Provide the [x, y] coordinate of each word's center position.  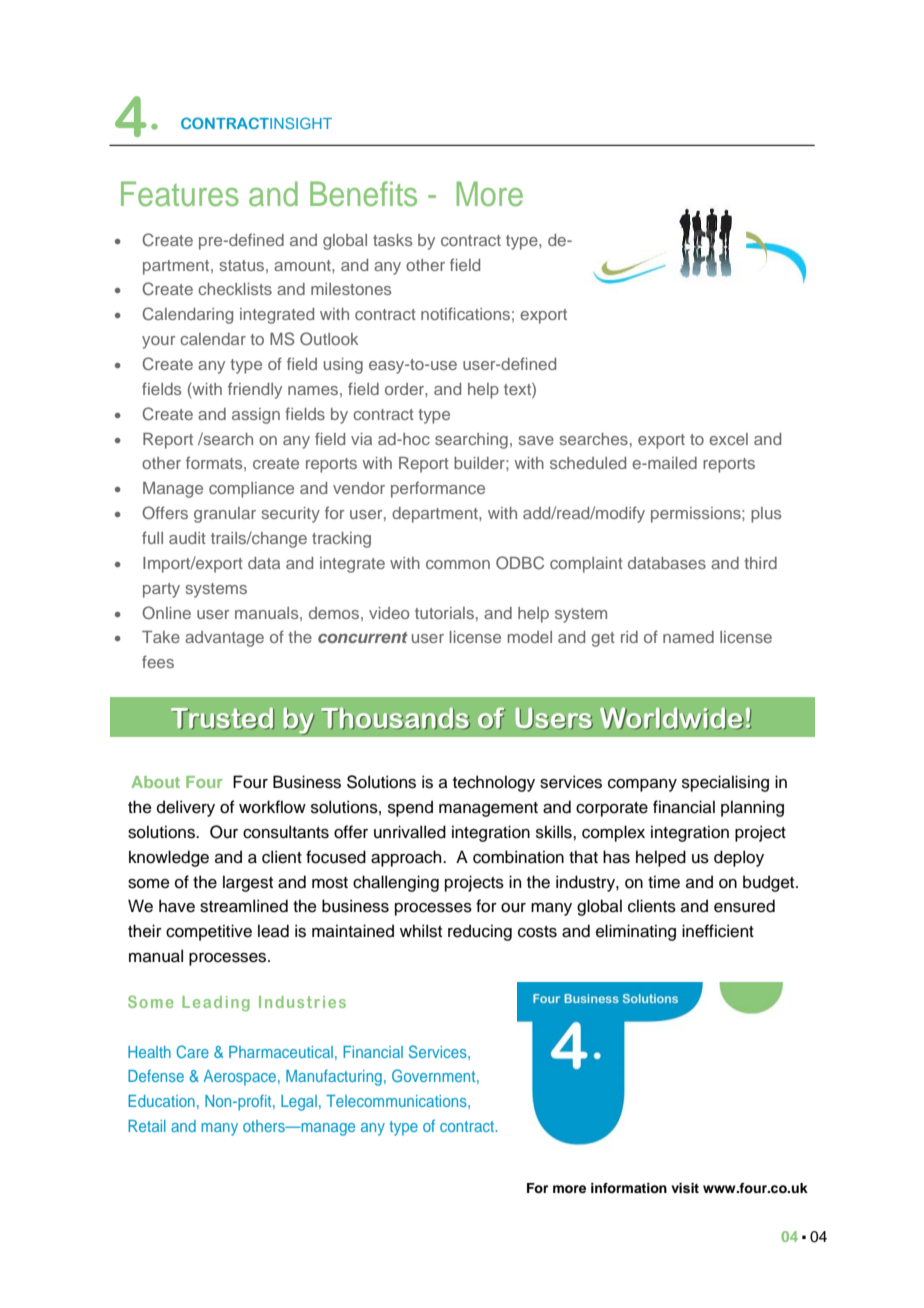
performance [438, 489]
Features [180, 194]
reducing [480, 932]
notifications [465, 313]
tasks [392, 240]
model [530, 637]
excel [728, 439]
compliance [251, 490]
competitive [209, 932]
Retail [147, 1126]
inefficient [718, 931]
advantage [224, 639]
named [688, 637]
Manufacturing [334, 1077]
